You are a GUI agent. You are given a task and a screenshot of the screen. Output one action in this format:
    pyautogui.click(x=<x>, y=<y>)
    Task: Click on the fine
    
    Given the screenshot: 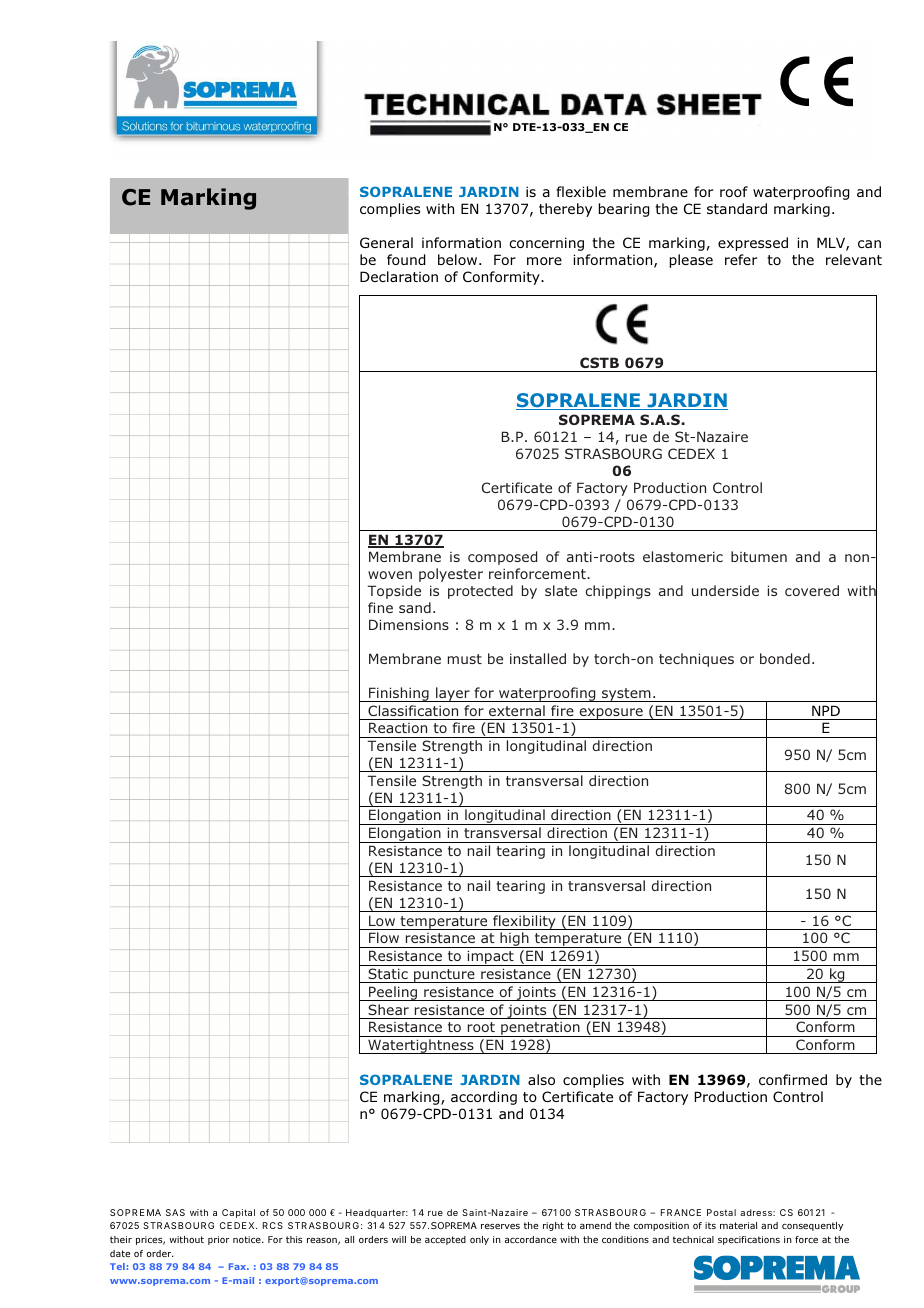 What is the action you would take?
    pyautogui.click(x=380, y=607)
